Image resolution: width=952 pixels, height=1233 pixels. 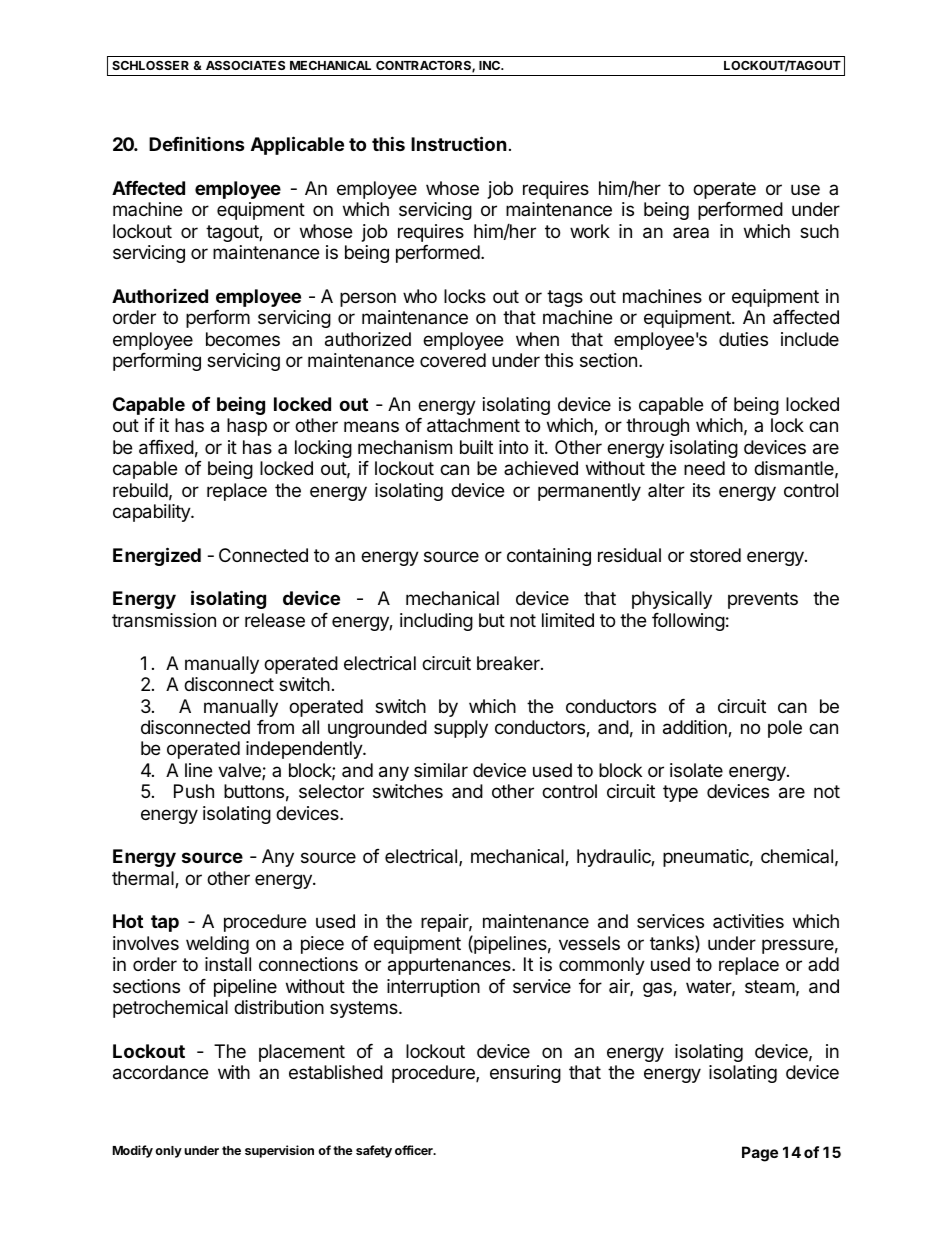 I want to click on similar, so click(x=441, y=770).
